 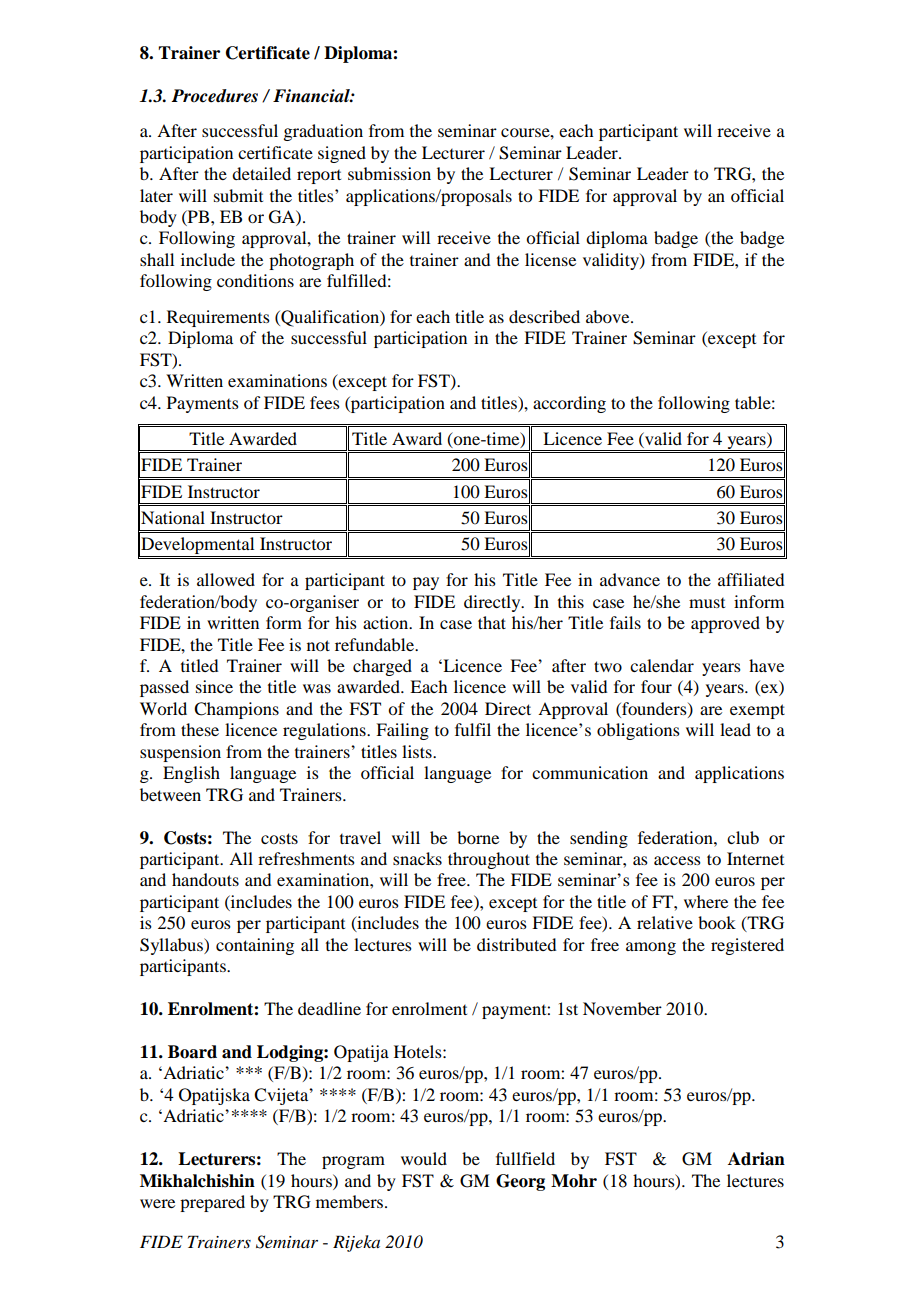 I want to click on that, so click(x=492, y=622).
